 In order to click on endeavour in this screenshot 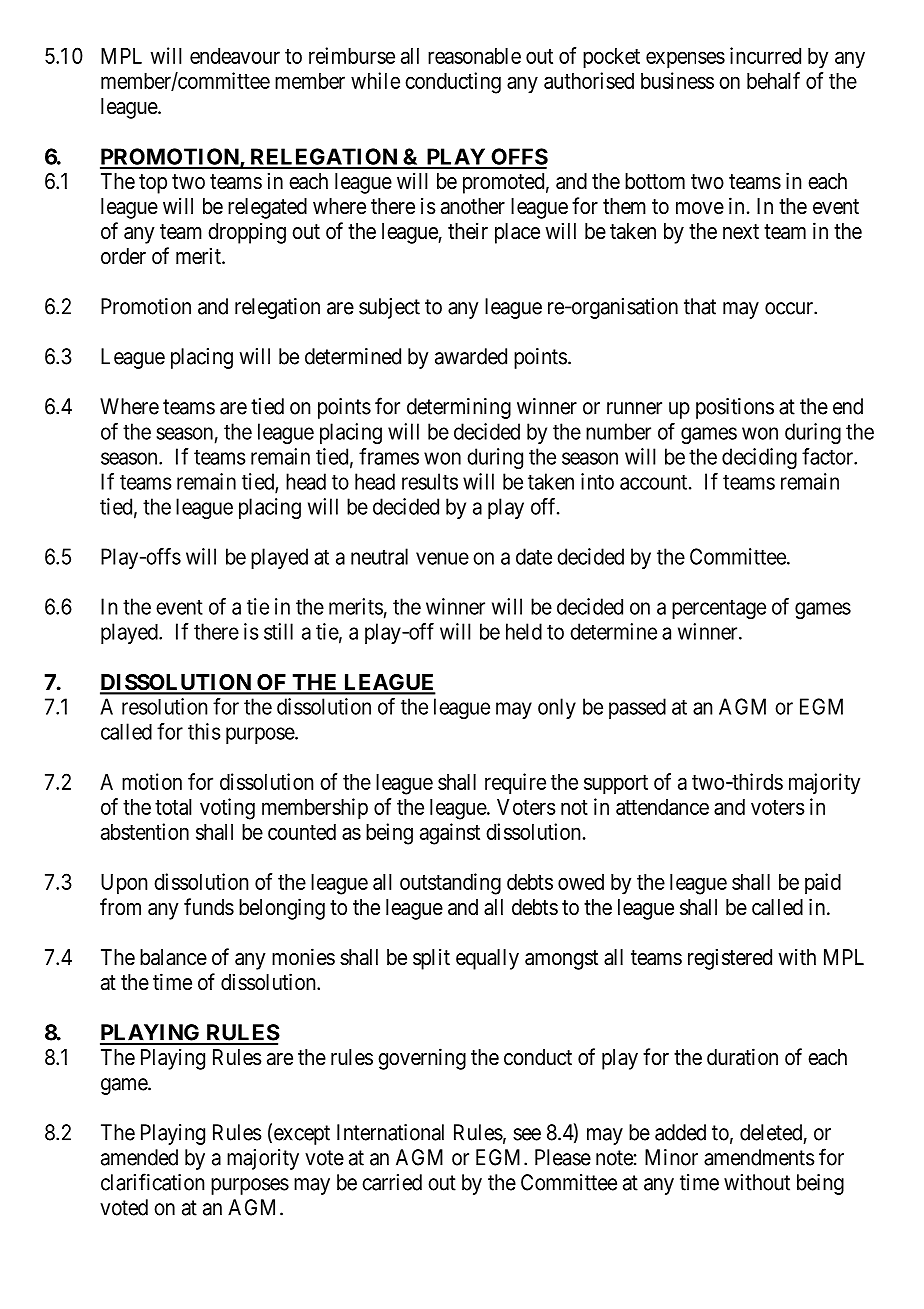, I will do `click(235, 56)`.
